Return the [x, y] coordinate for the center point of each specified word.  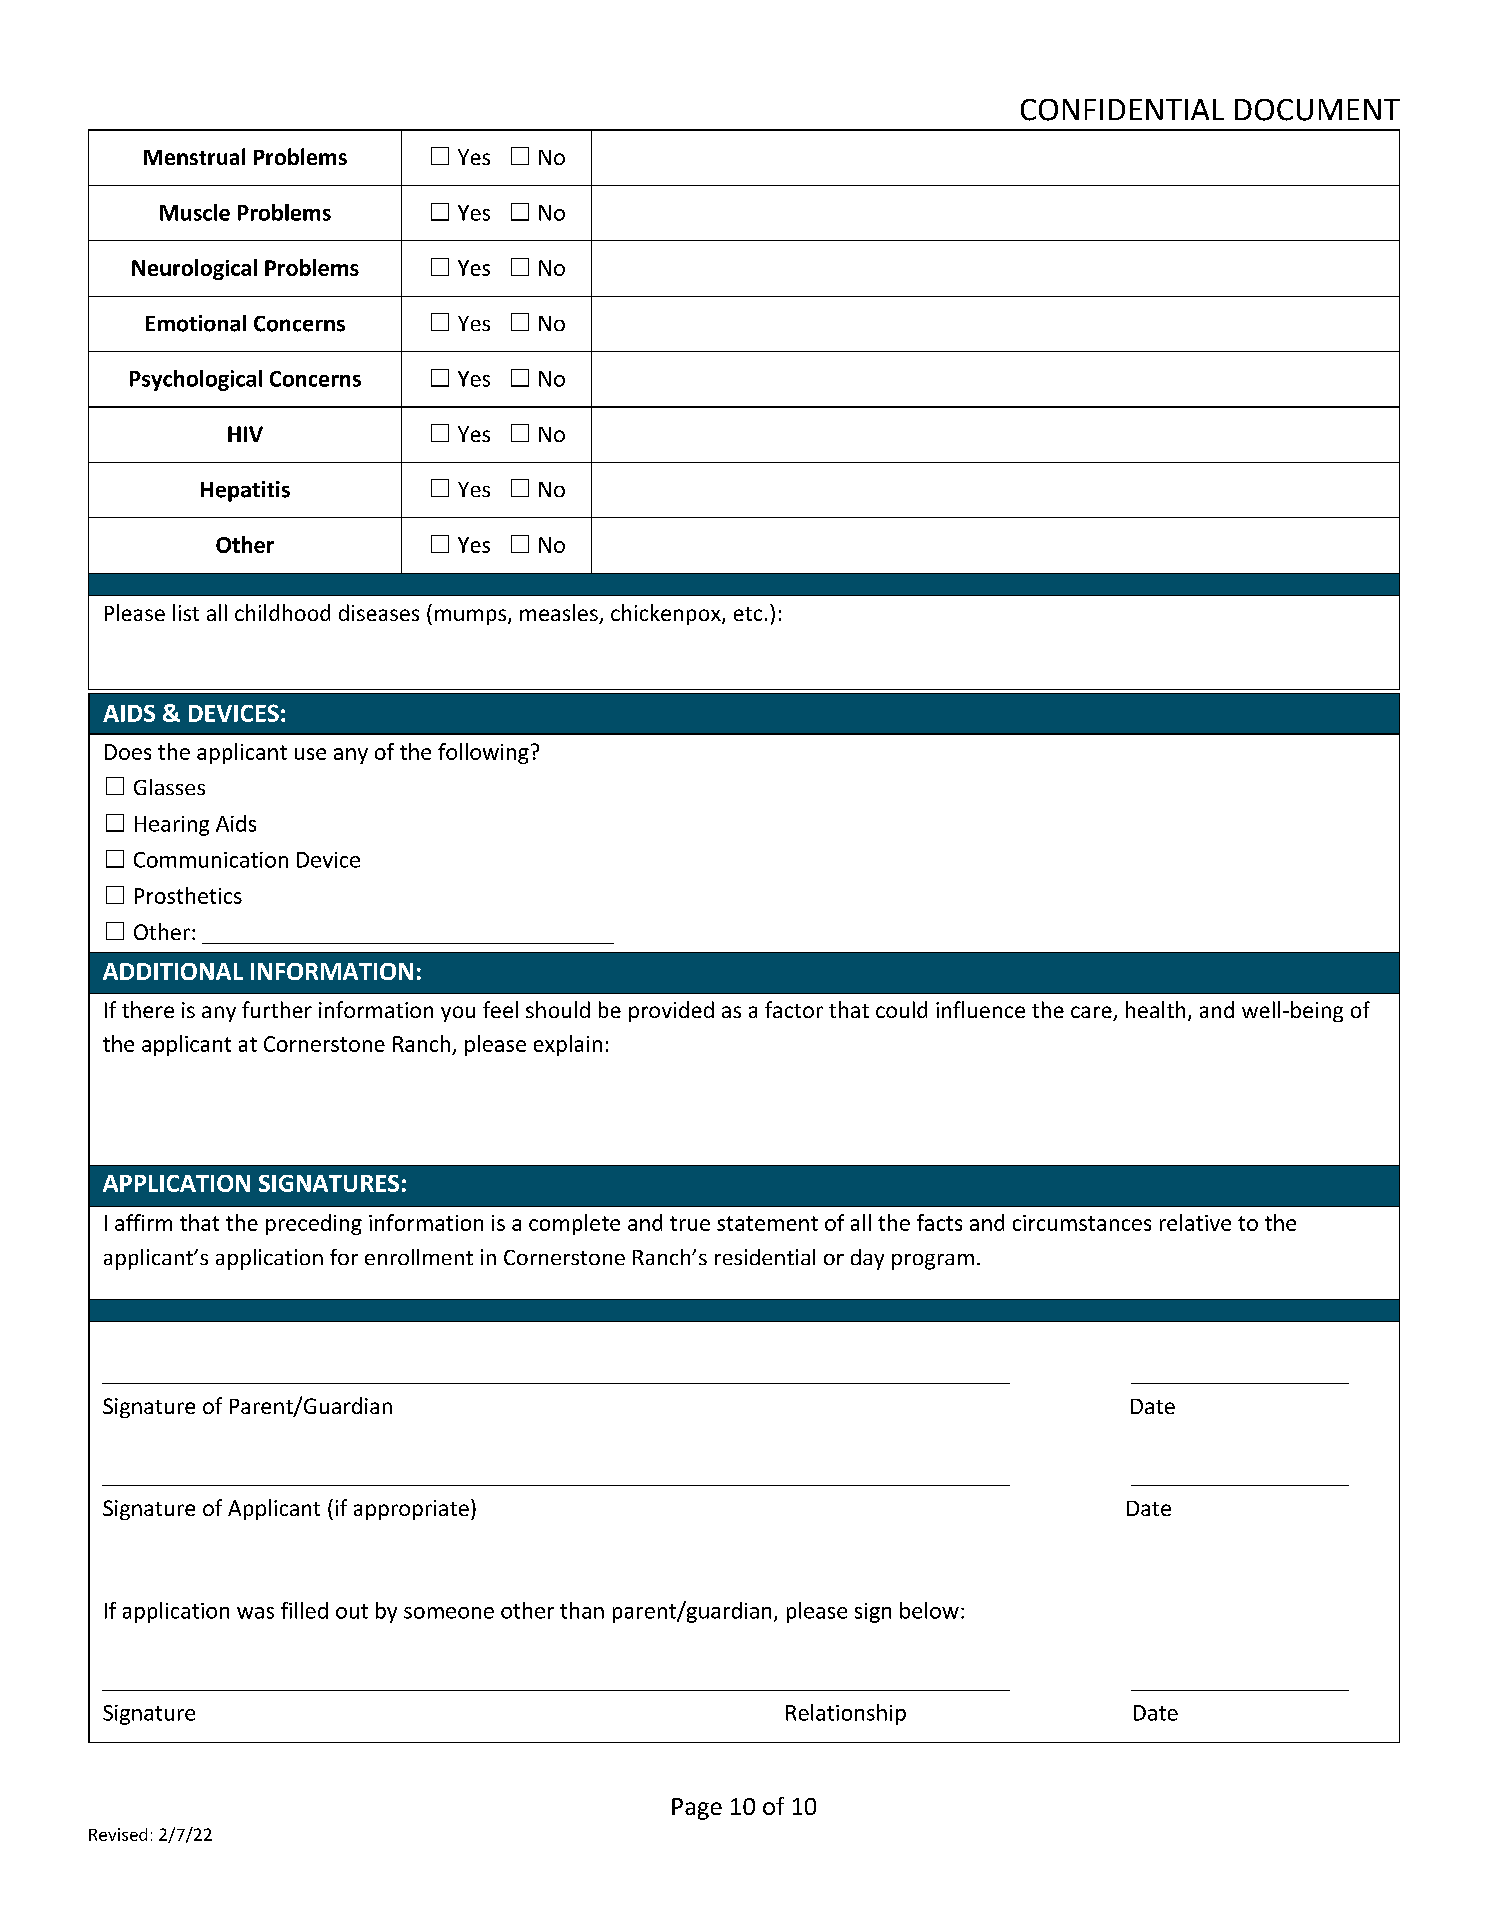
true [690, 1223]
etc [748, 614]
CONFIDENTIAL [1122, 110]
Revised [118, 1834]
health [1155, 1009]
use [310, 754]
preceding [314, 1224]
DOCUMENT [1317, 110]
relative [1195, 1222]
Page [697, 1809]
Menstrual [194, 156]
